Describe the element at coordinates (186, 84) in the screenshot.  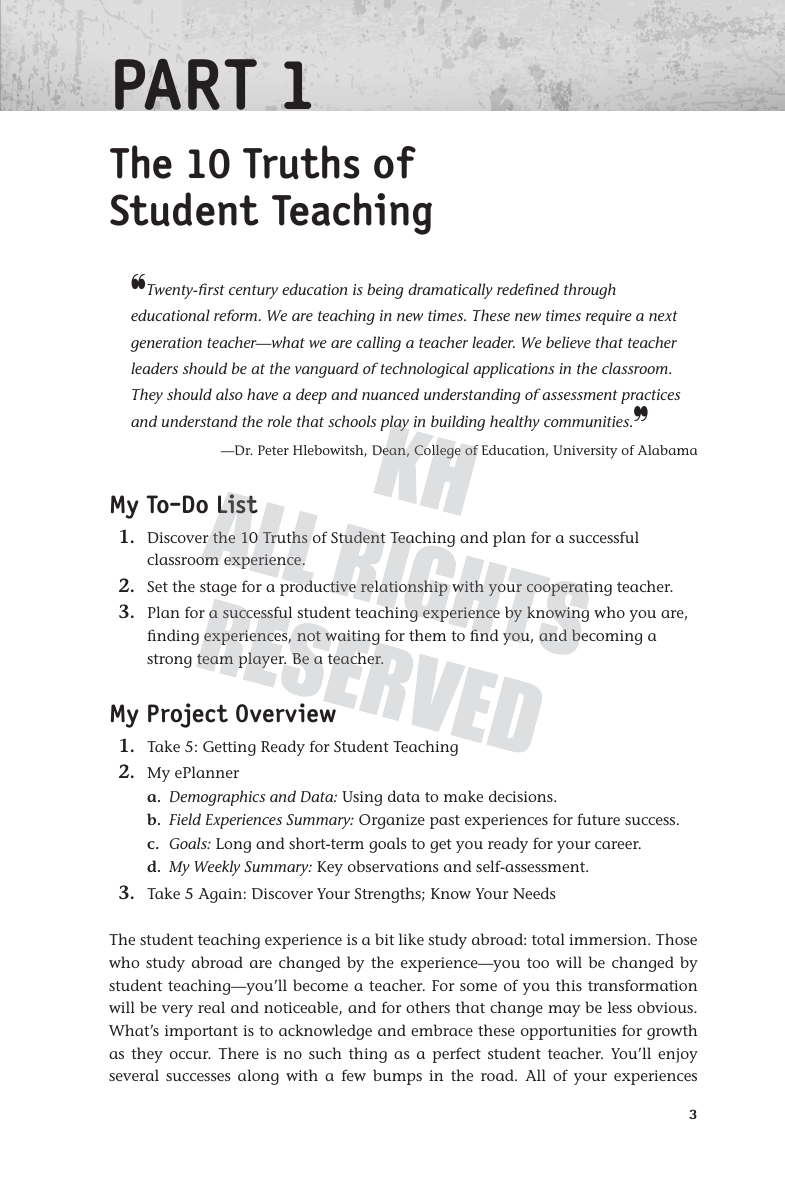
I see `Part` at that location.
